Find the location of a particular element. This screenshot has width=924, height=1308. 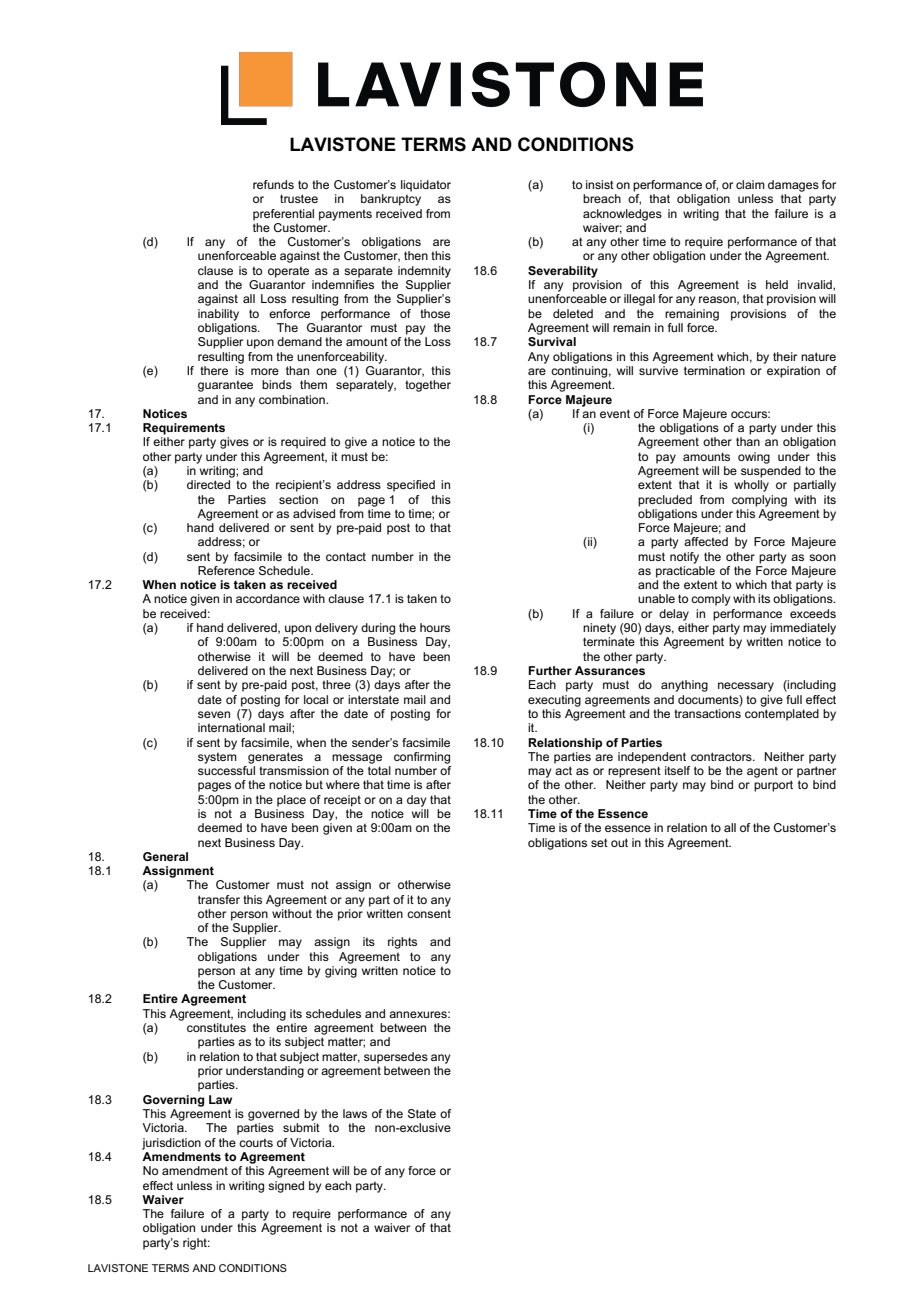

necessary is located at coordinates (746, 687).
